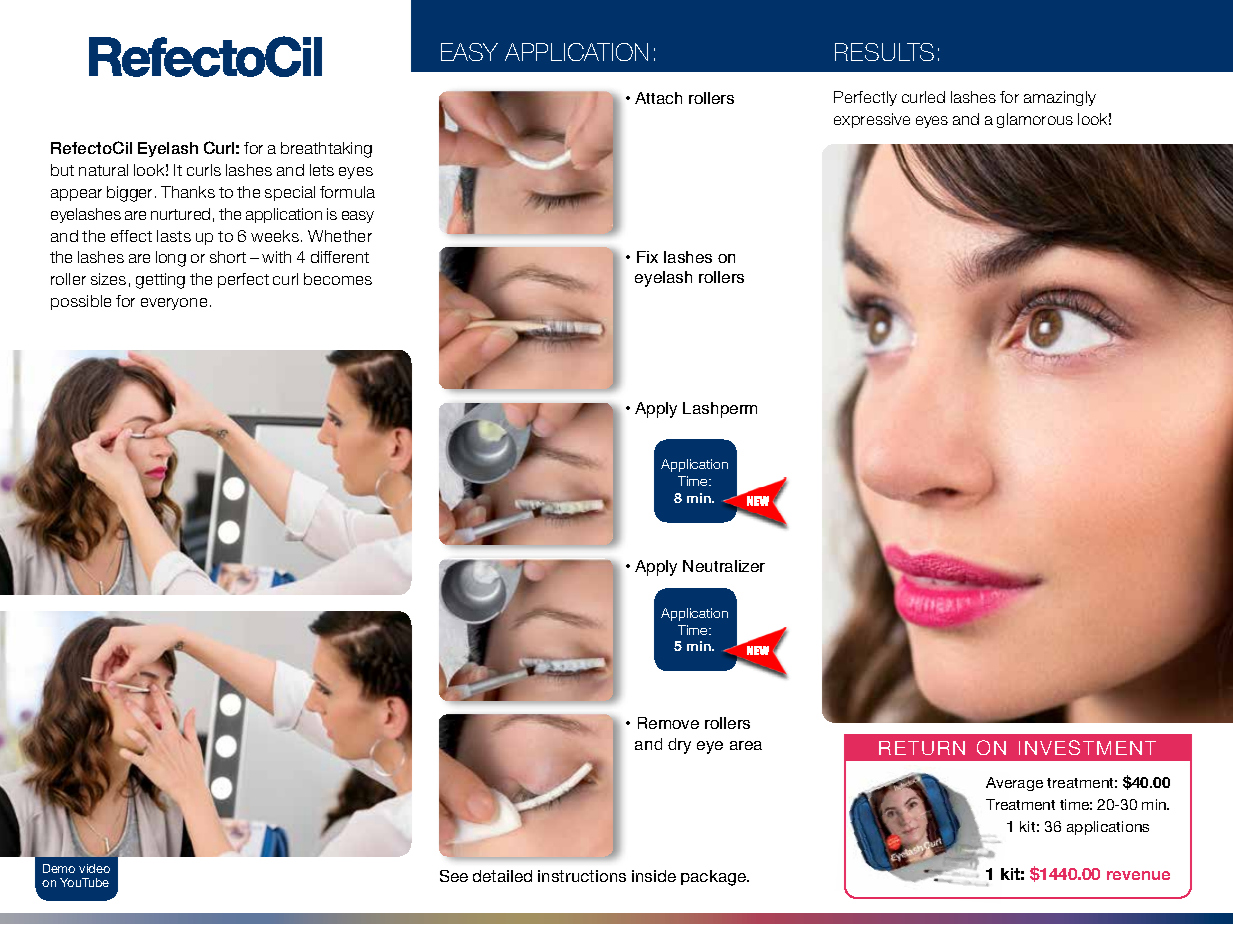 This screenshot has width=1233, height=952. What do you see at coordinates (647, 257) in the screenshot?
I see `Fix` at bounding box center [647, 257].
